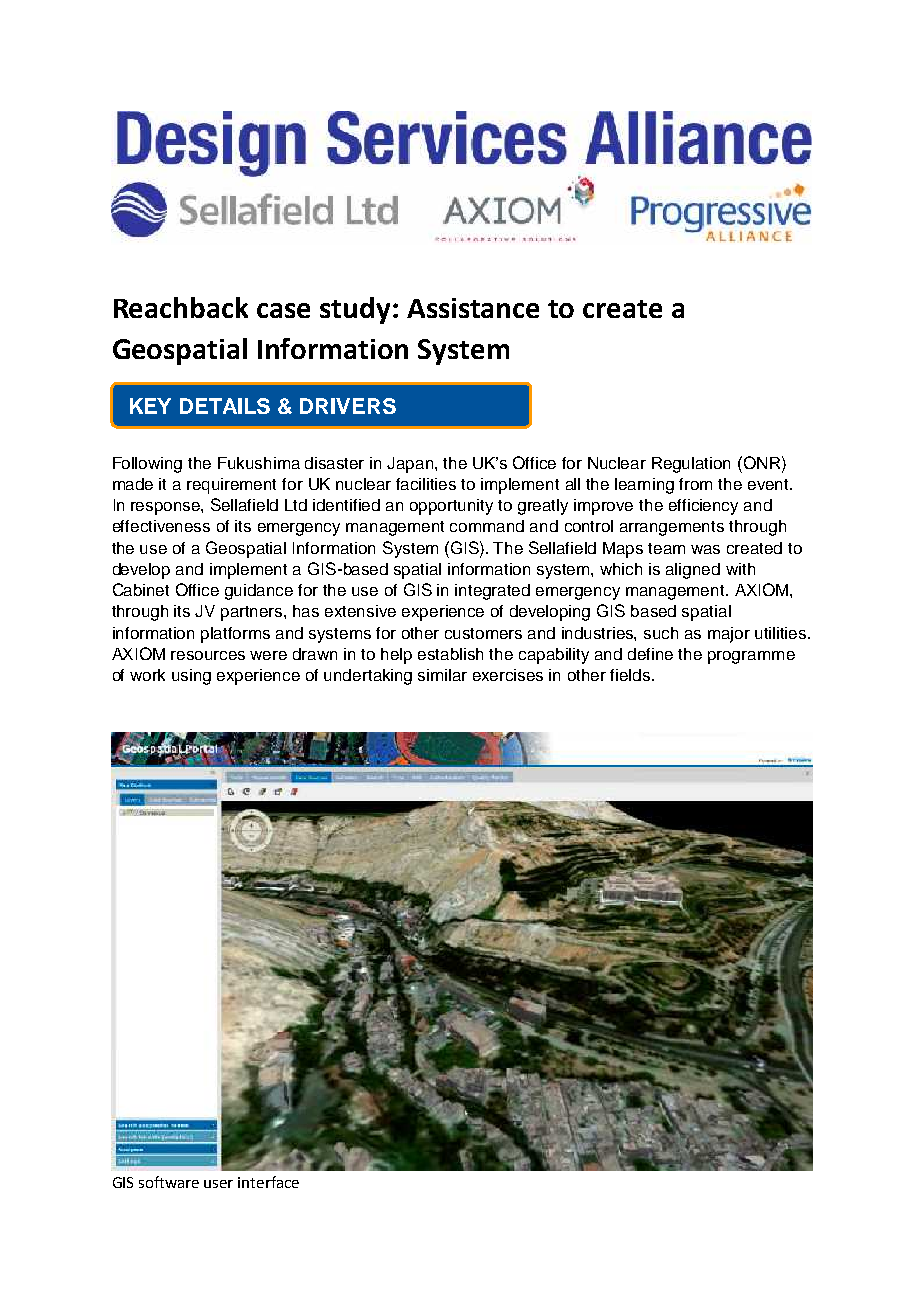 The width and height of the screenshot is (924, 1308). I want to click on case, so click(283, 310).
